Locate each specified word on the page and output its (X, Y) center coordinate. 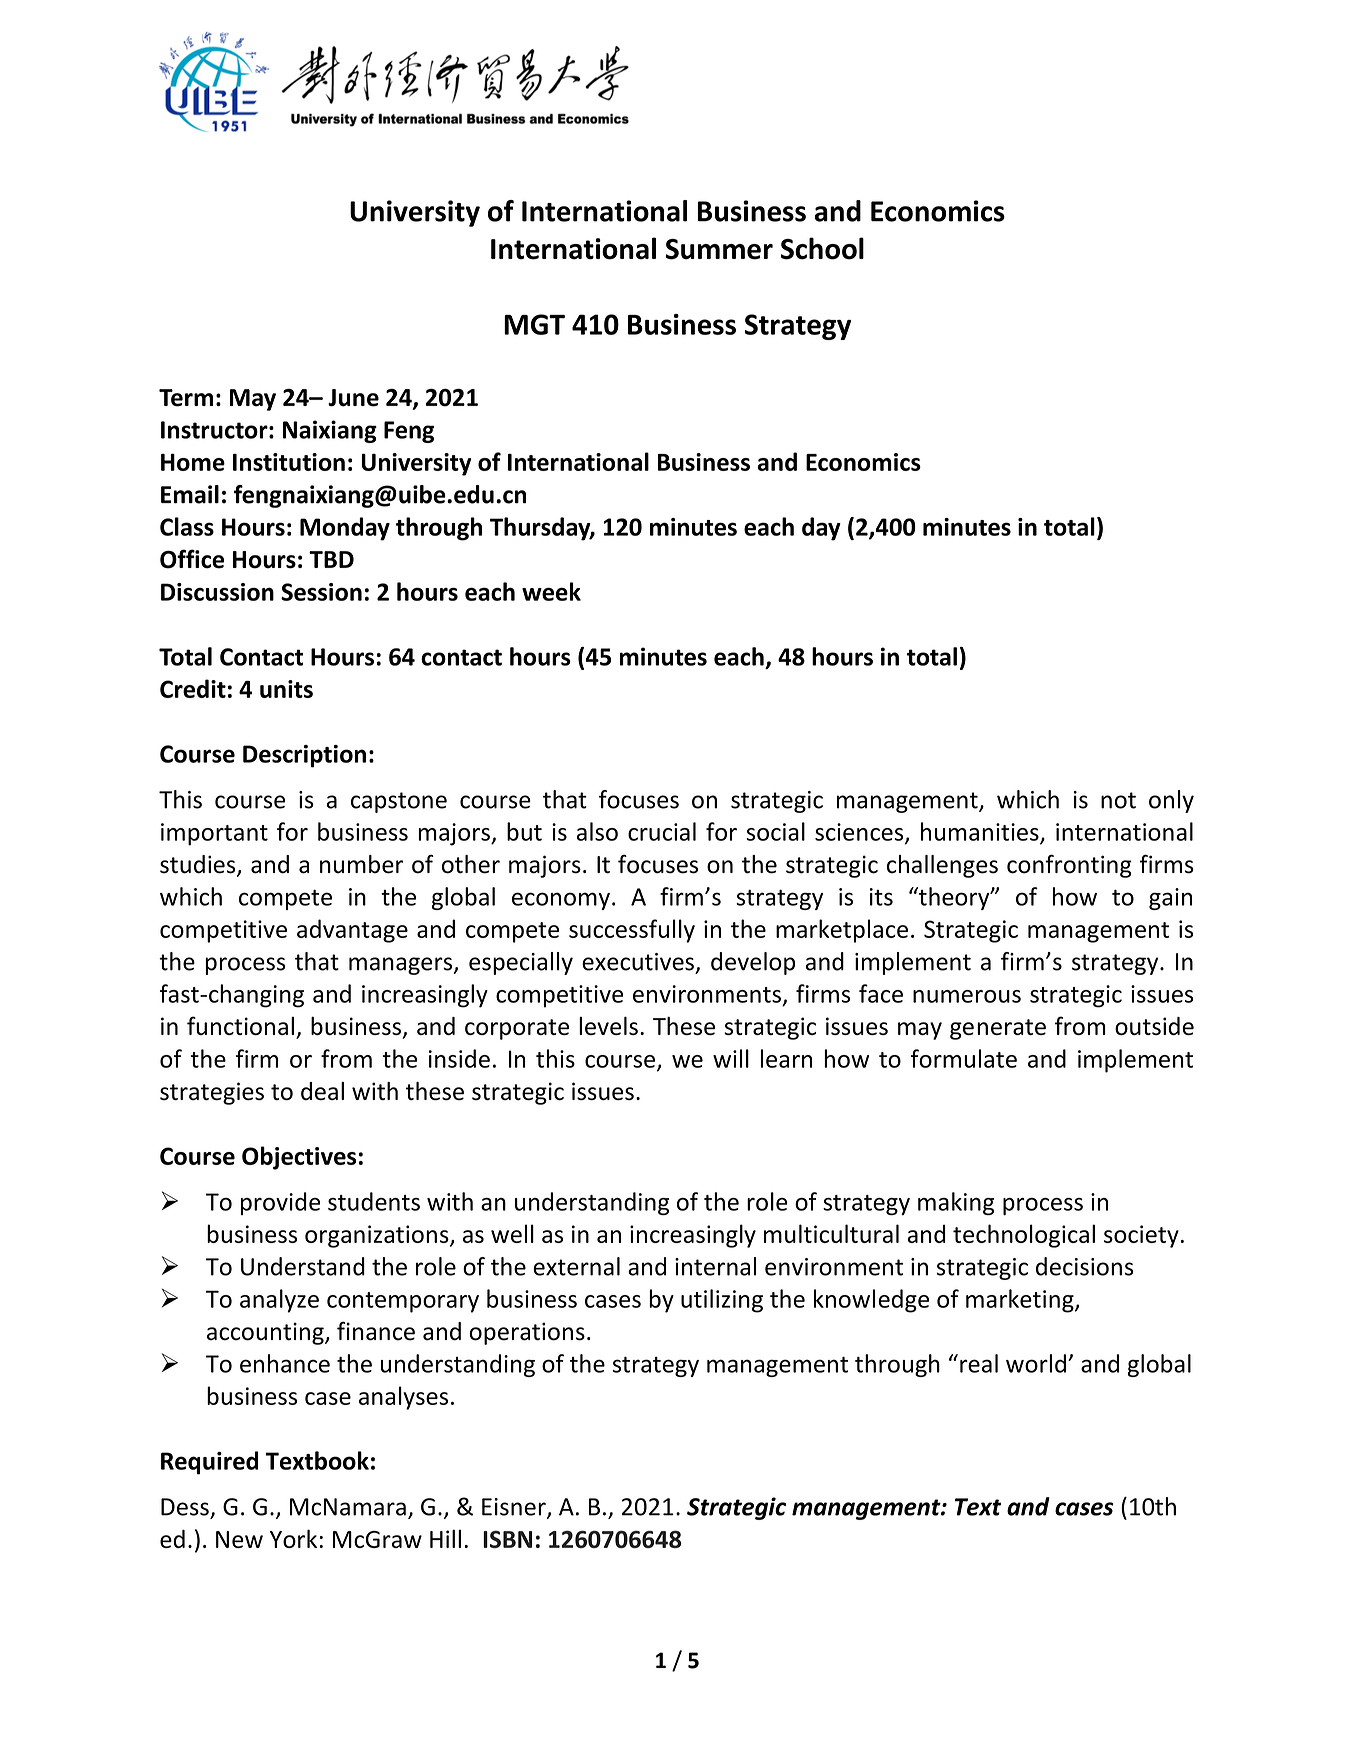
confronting (1069, 866)
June (353, 398)
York (293, 1538)
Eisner (515, 1508)
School (822, 248)
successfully (632, 931)
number (361, 864)
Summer (719, 249)
